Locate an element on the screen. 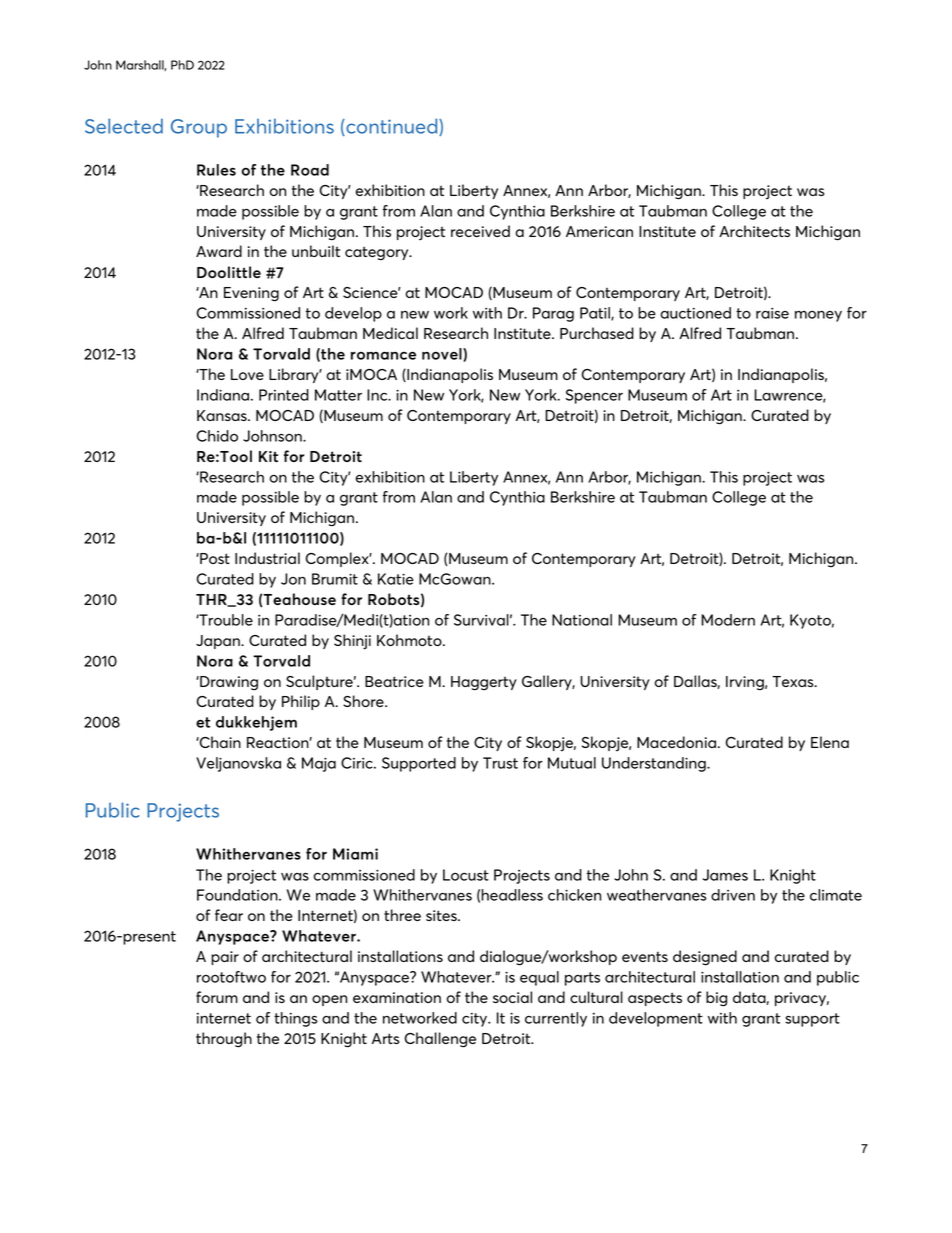 Image resolution: width=952 pixels, height=1233 pixels. Macedonia is located at coordinates (676, 742).
